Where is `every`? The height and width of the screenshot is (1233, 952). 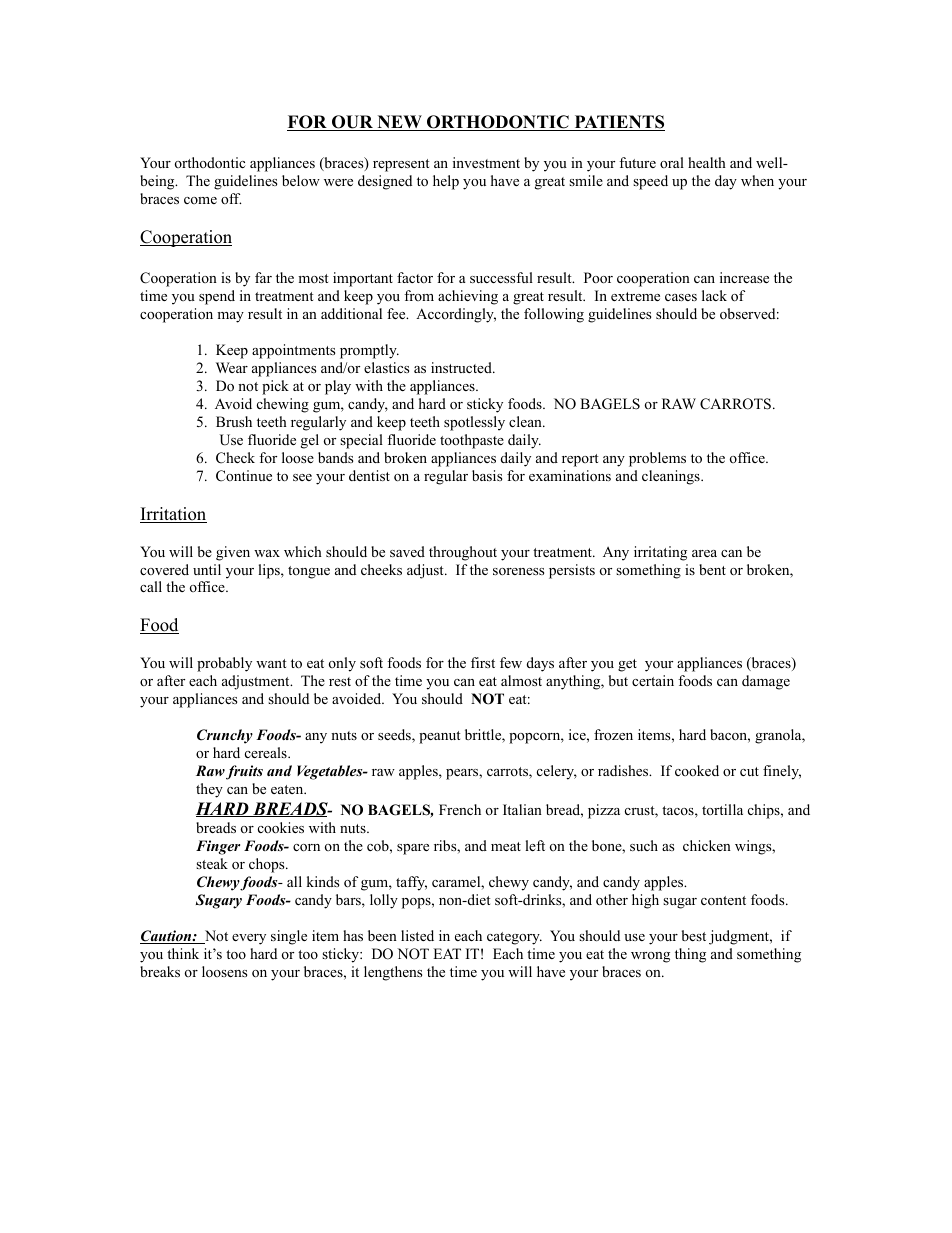 every is located at coordinates (249, 939).
